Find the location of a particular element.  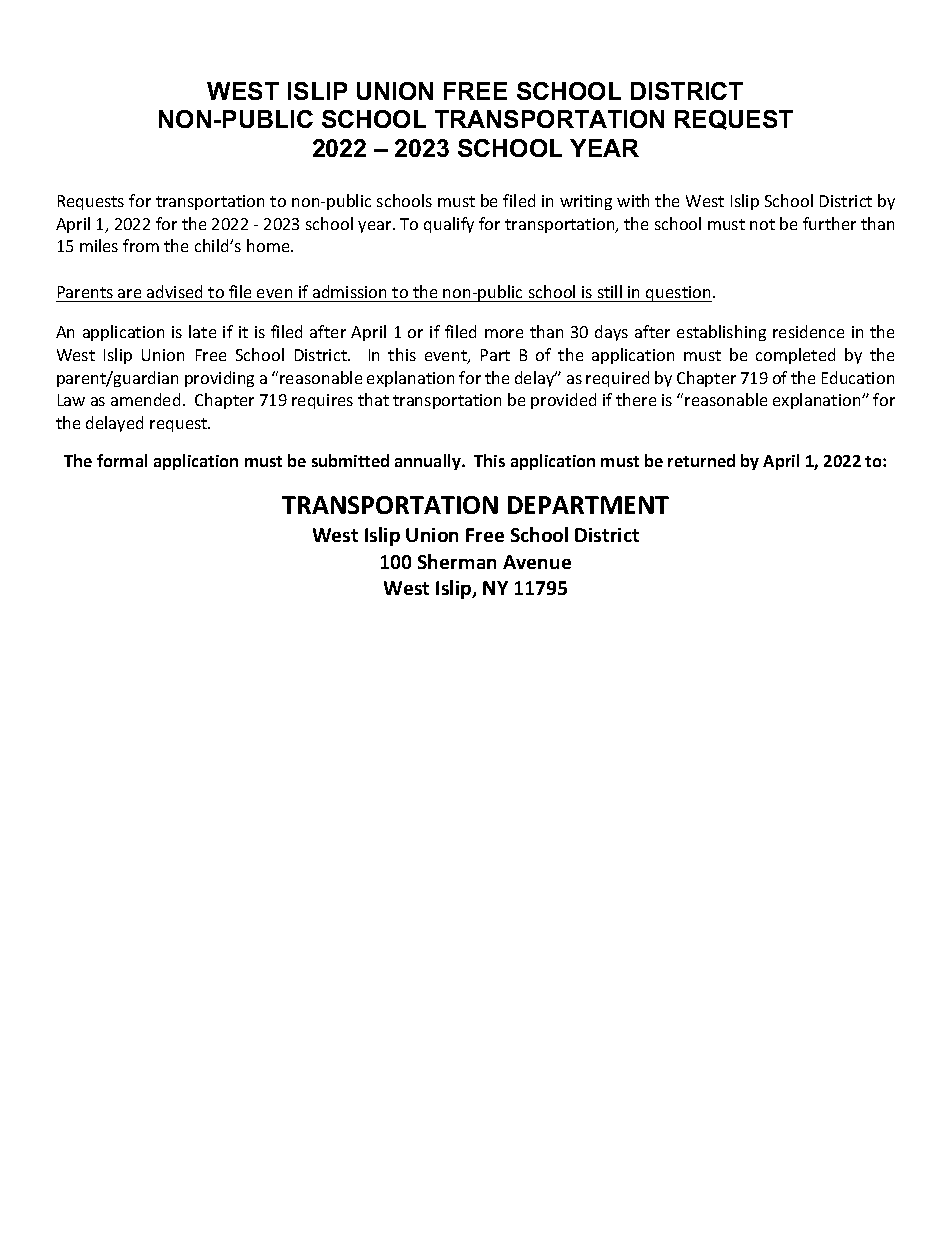

qualify is located at coordinates (449, 225).
